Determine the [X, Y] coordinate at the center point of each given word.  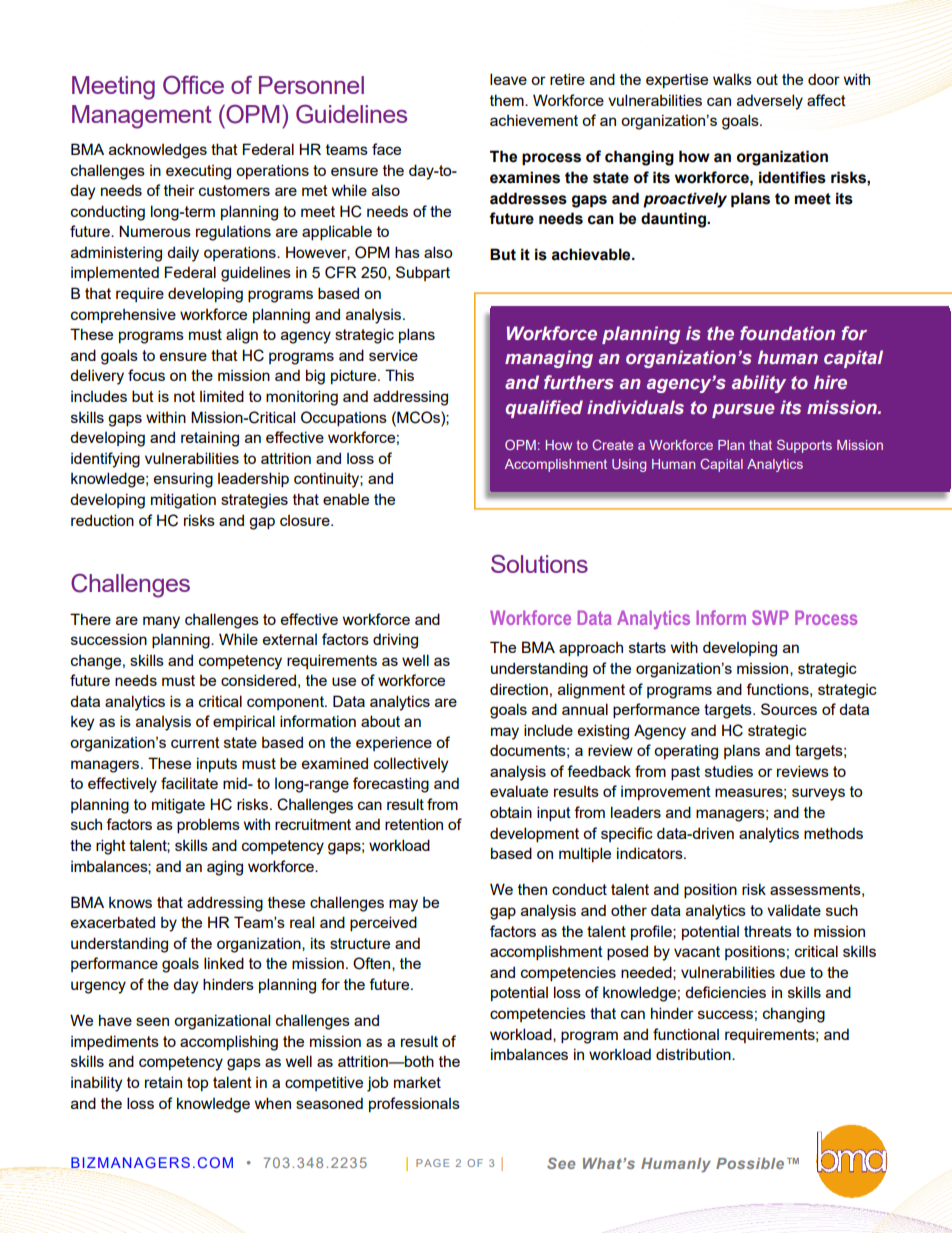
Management [142, 117]
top [197, 1084]
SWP [770, 617]
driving [395, 641]
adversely [770, 102]
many [161, 622]
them [508, 100]
